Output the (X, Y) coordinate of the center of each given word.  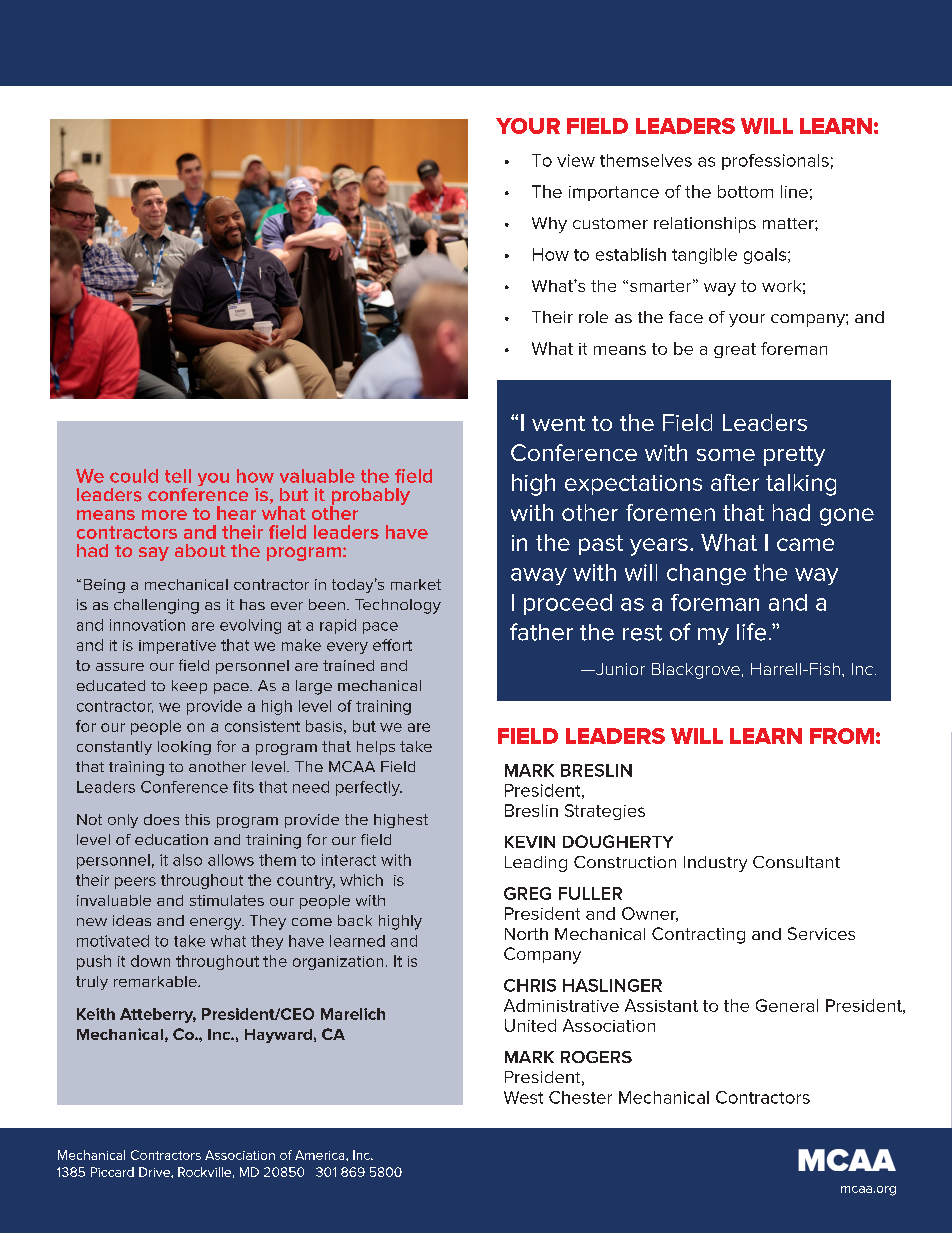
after (735, 482)
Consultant (796, 862)
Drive (155, 1172)
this (197, 819)
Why (549, 225)
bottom (745, 191)
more (164, 515)
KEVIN (530, 842)
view (576, 160)
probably (370, 498)
